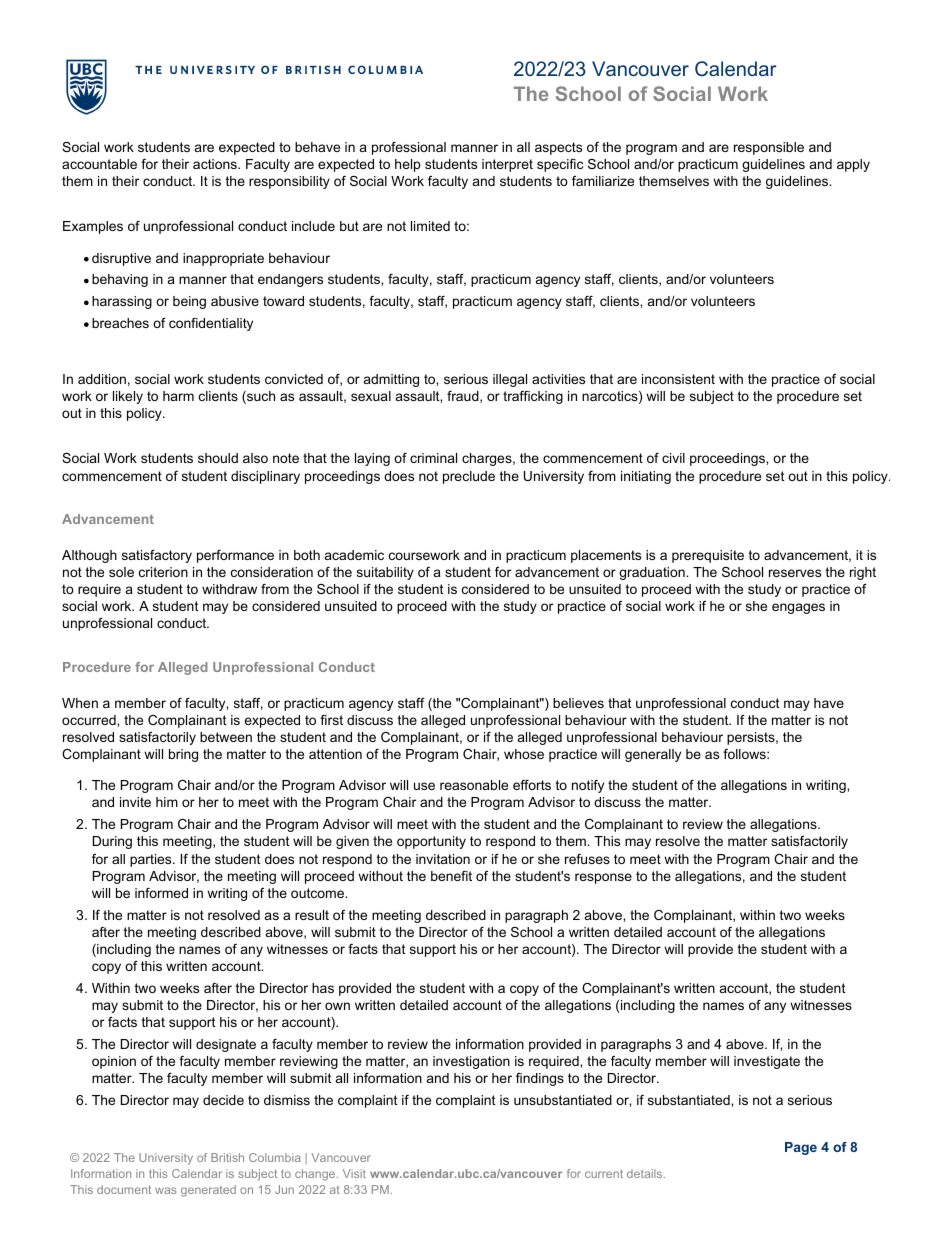  What do you see at coordinates (798, 608) in the screenshot?
I see `engages` at bounding box center [798, 608].
